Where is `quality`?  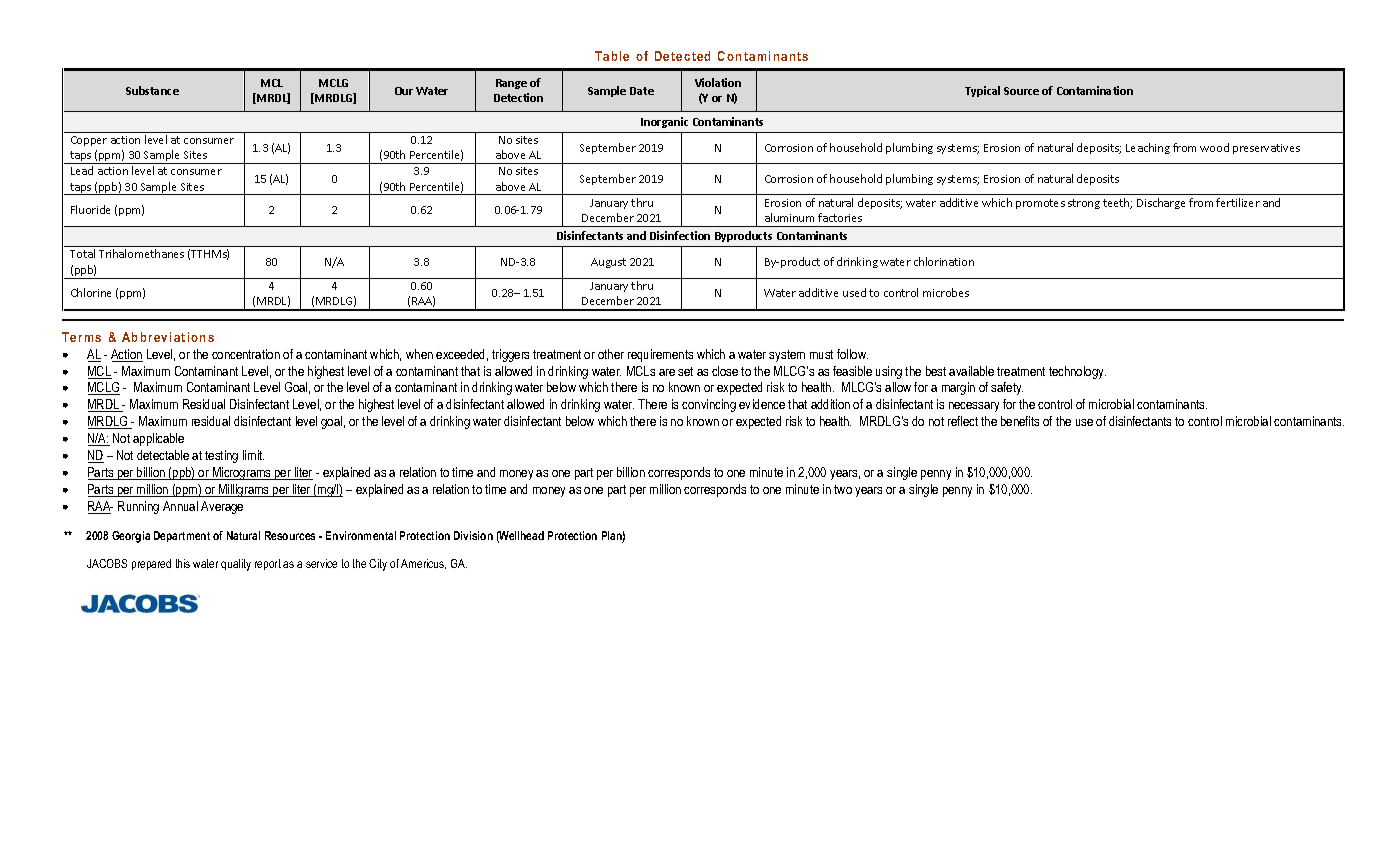 quality is located at coordinates (236, 565).
